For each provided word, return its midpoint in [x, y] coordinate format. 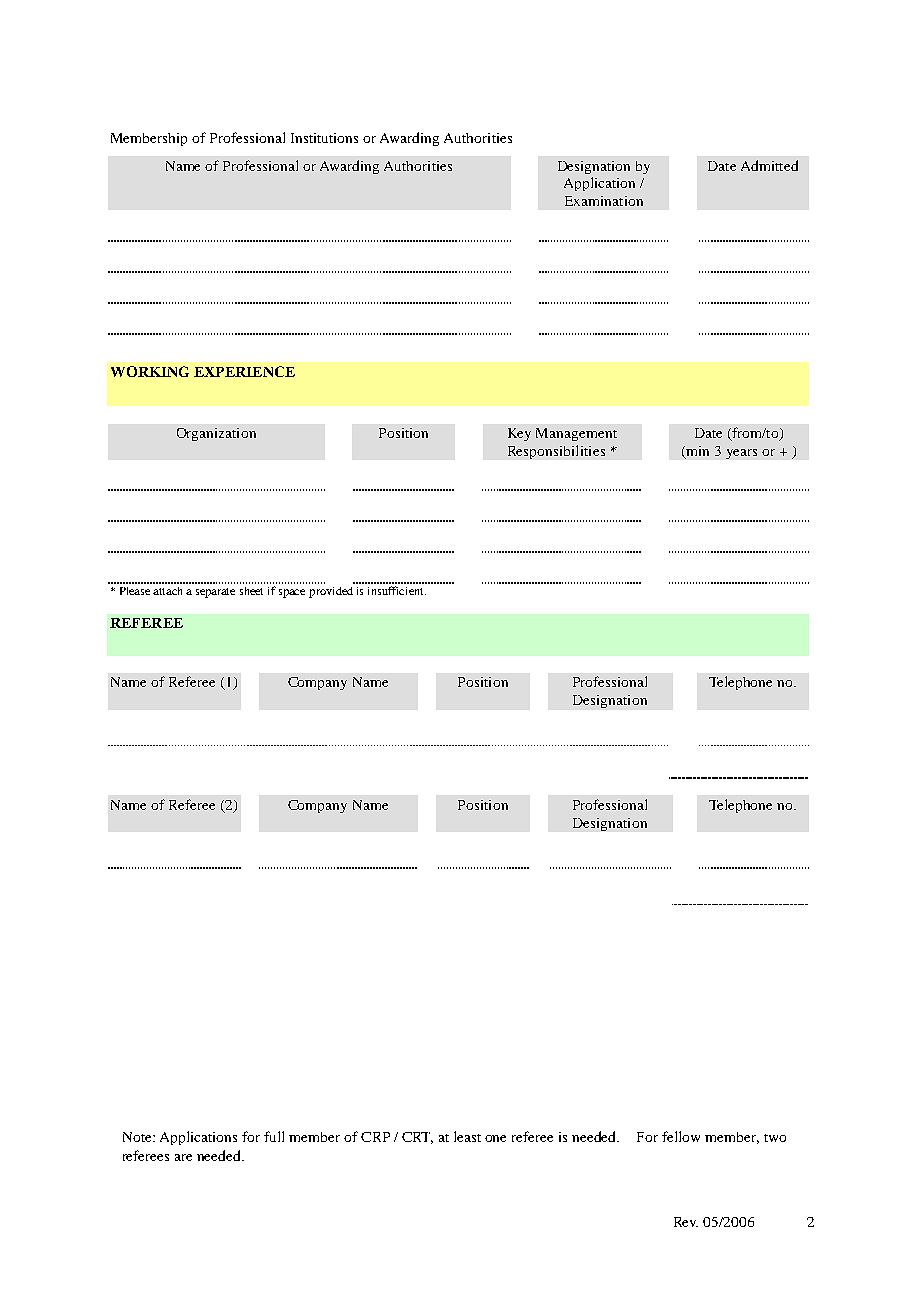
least [467, 1136]
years [741, 454]
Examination [604, 201]
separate [215, 593]
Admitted [769, 165]
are [183, 1157]
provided [331, 592]
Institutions [324, 138]
